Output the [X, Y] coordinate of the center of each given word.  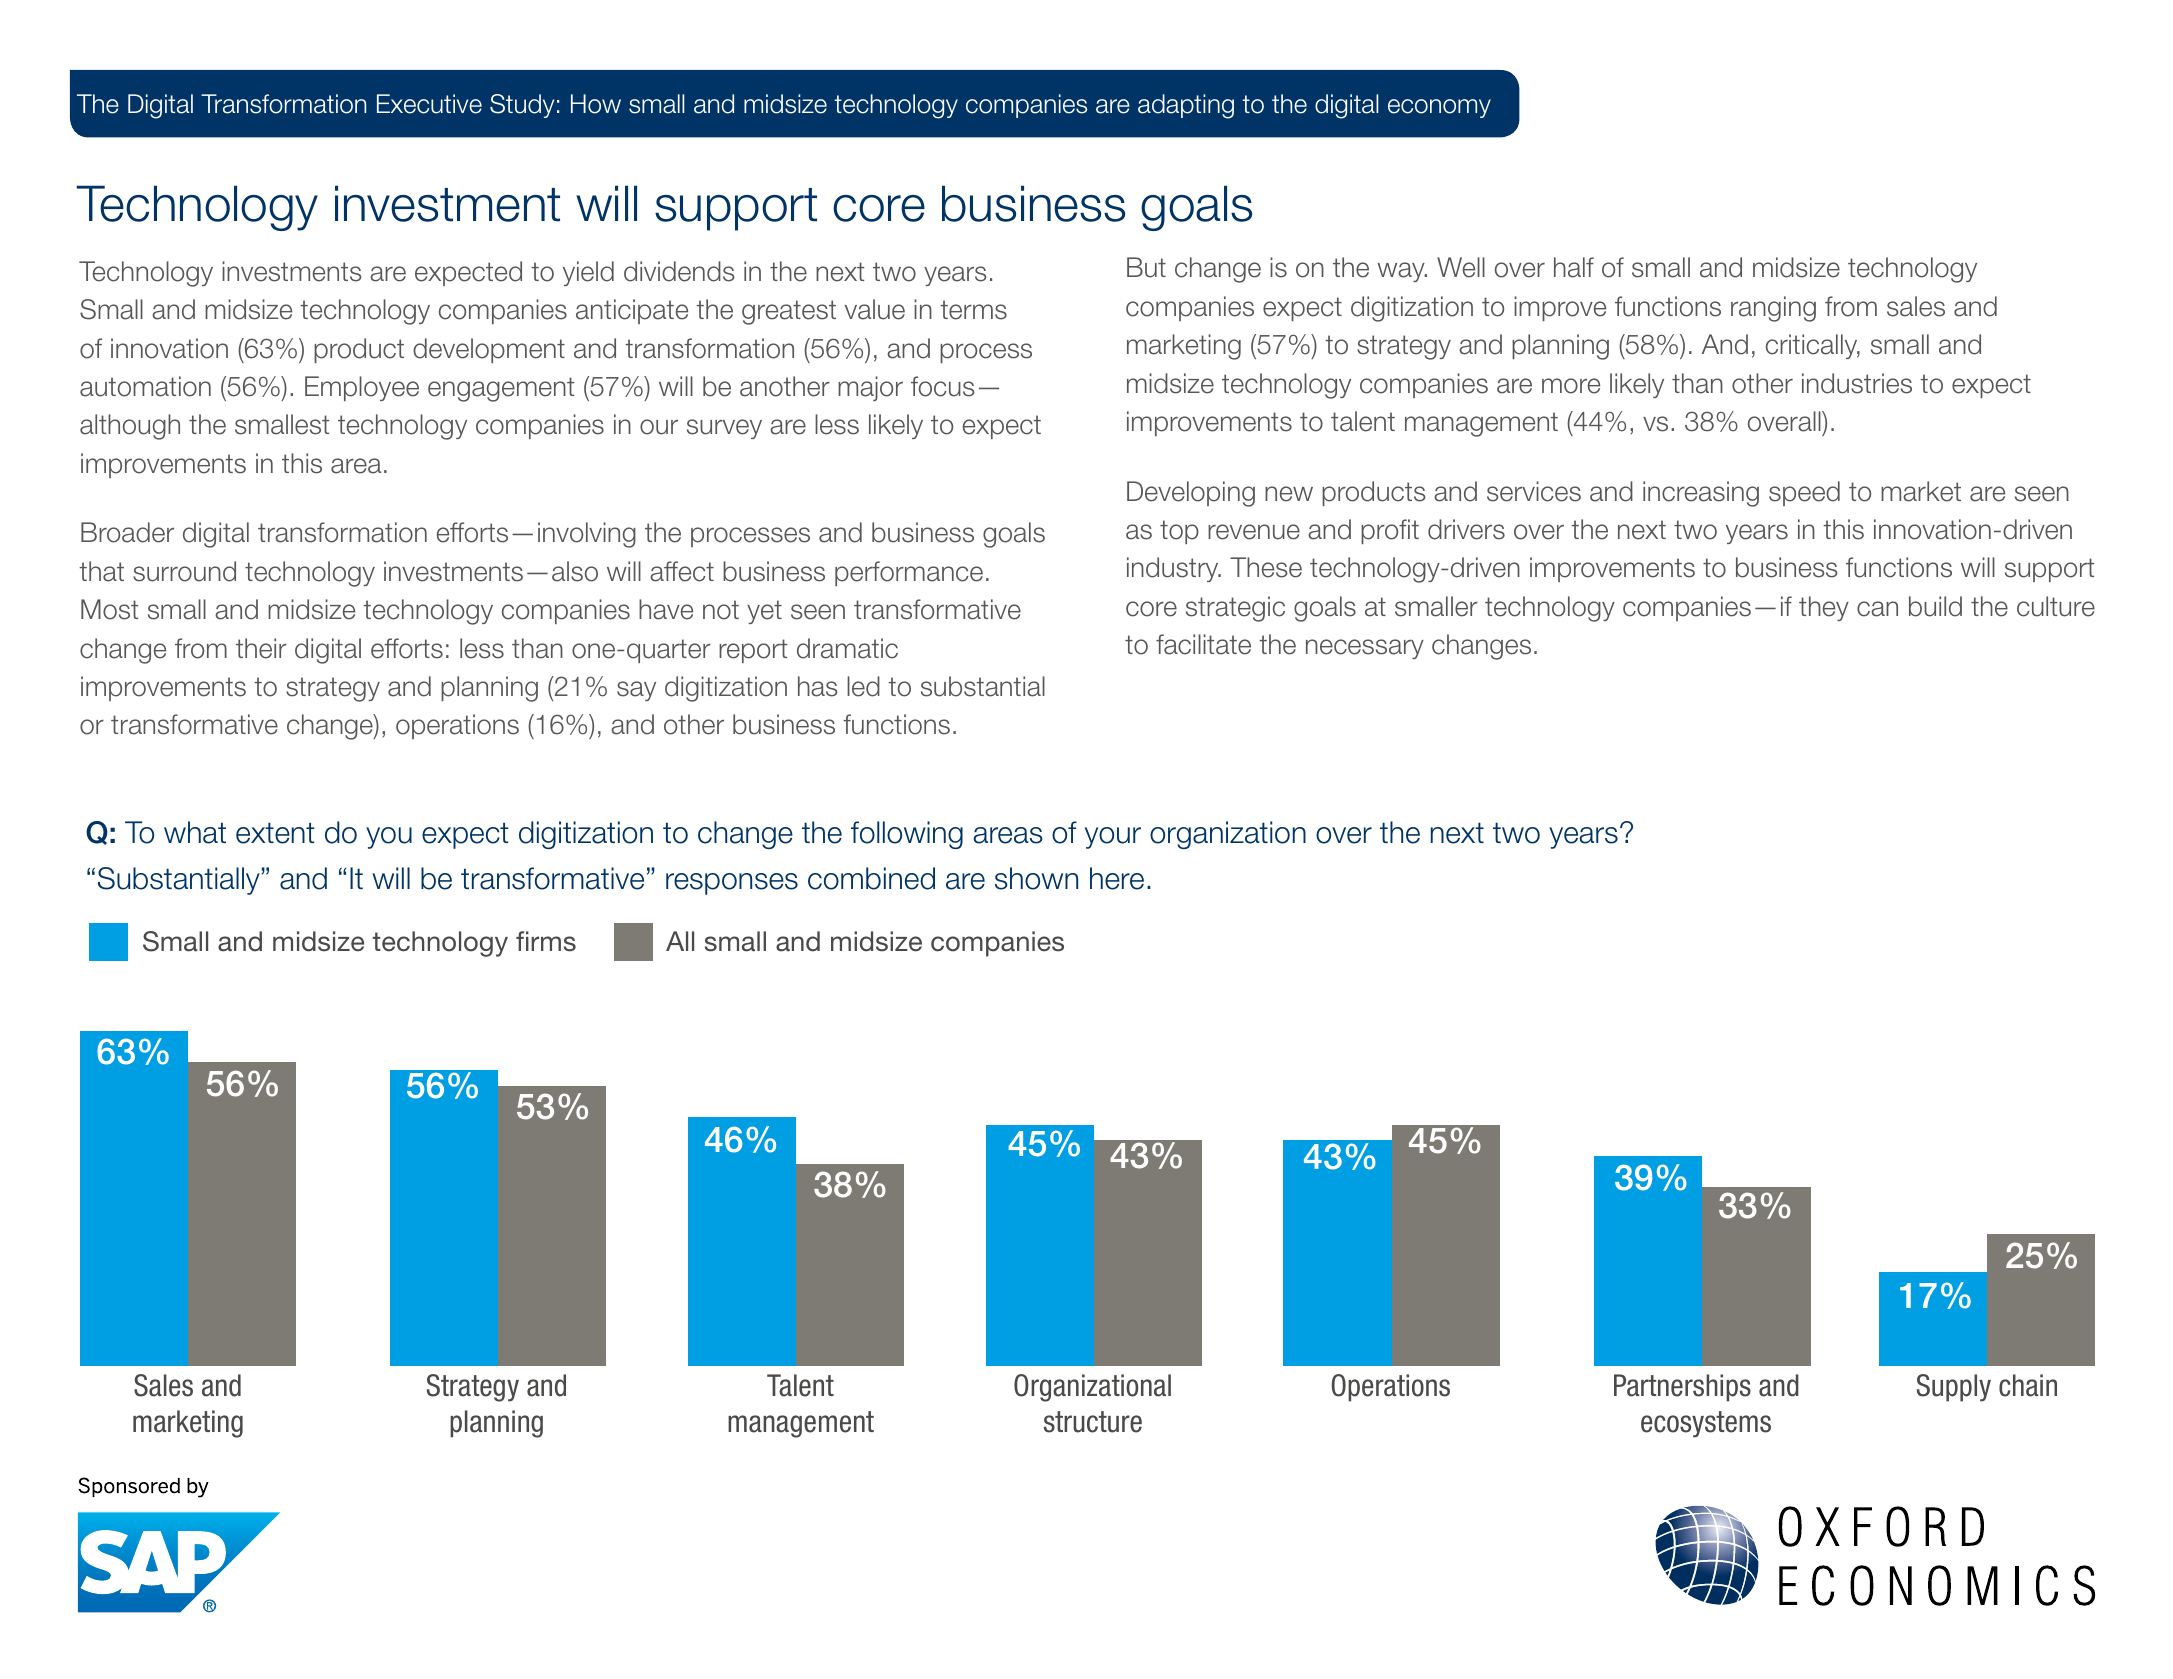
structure [1093, 1422]
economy [1439, 108]
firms [546, 941]
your [1113, 838]
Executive [429, 104]
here [1117, 878]
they [1824, 608]
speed [1804, 493]
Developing [1191, 494]
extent [275, 833]
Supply [1954, 1388]
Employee [362, 388]
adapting [1186, 106]
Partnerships [1682, 1388]
